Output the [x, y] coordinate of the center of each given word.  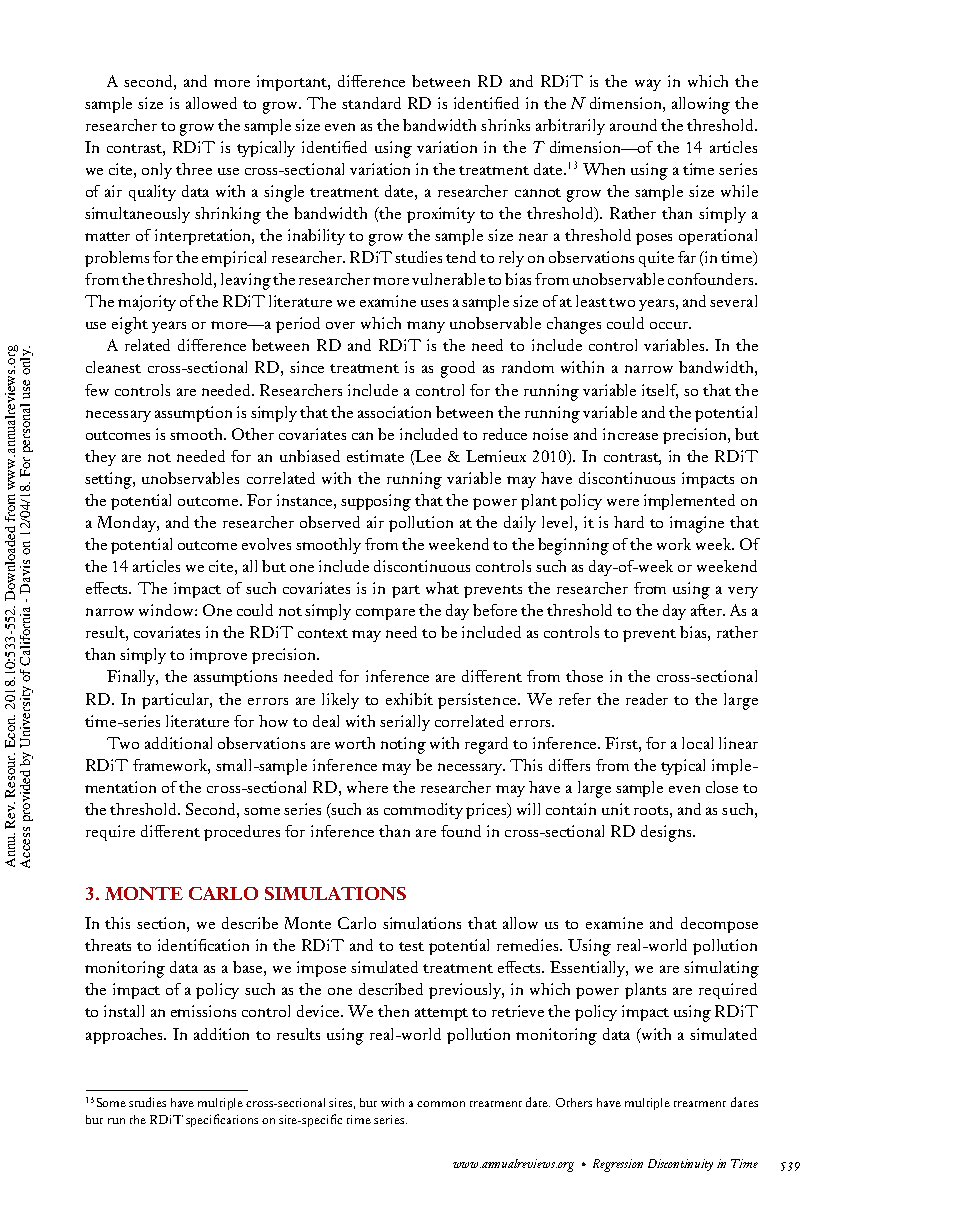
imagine [697, 524]
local [697, 743]
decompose [719, 925]
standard [371, 103]
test [411, 946]
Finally [132, 678]
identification [203, 945]
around [633, 125]
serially [405, 723]
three [194, 169]
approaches [125, 1036]
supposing [376, 502]
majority [147, 303]
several [733, 301]
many [426, 327]
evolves [266, 544]
